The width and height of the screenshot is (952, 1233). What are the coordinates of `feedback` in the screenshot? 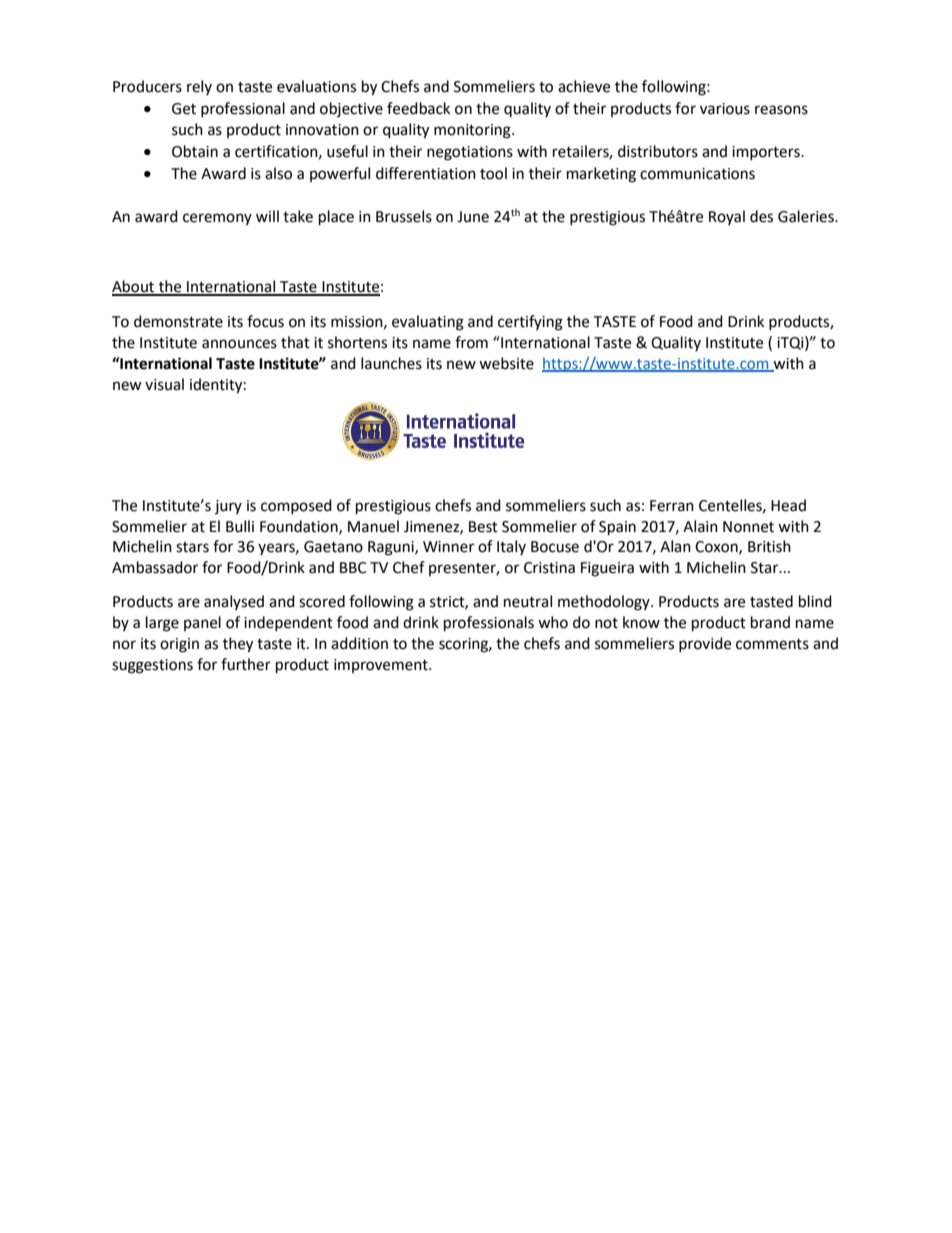 It's located at (418, 108).
